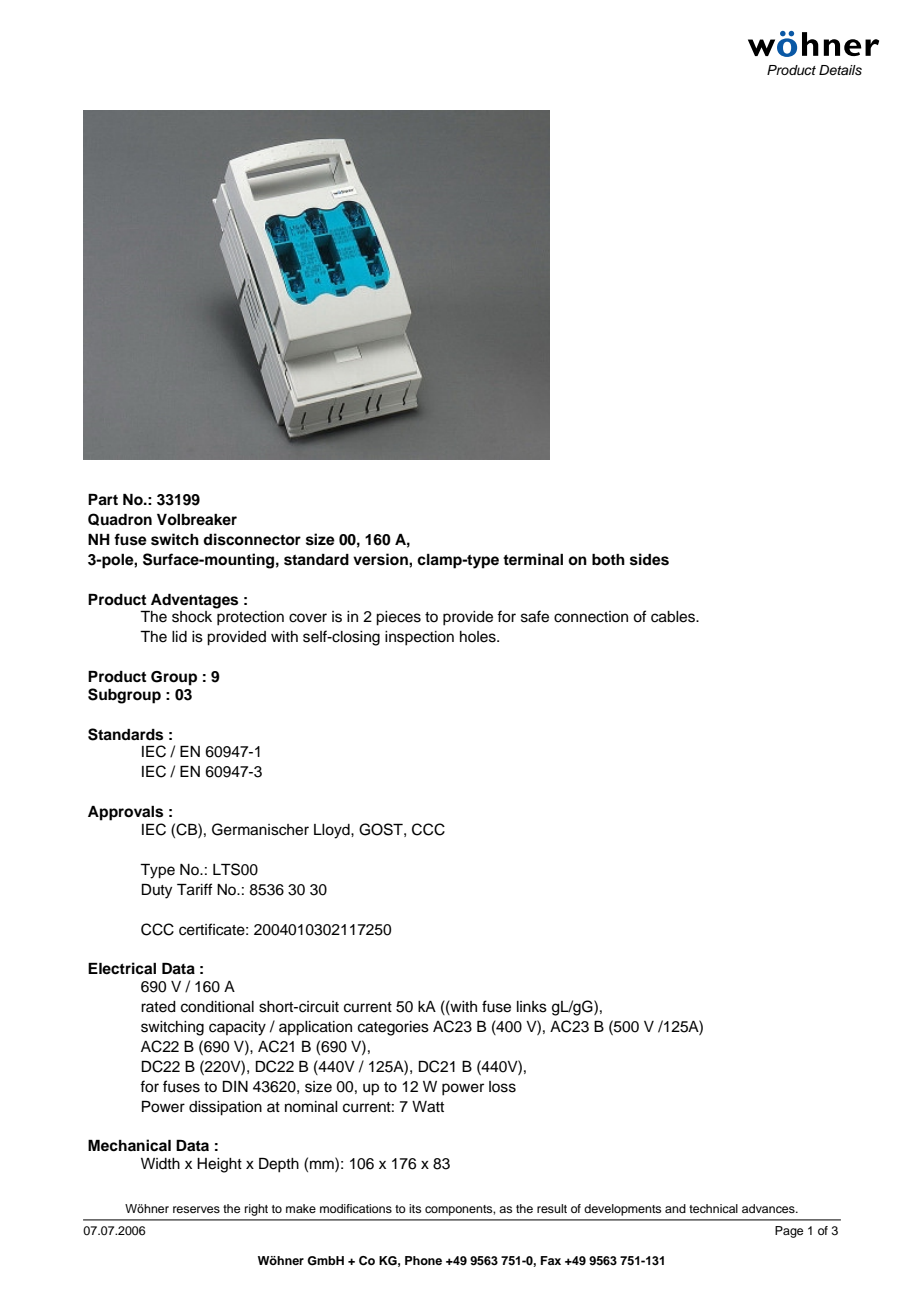  I want to click on shock, so click(192, 617).
